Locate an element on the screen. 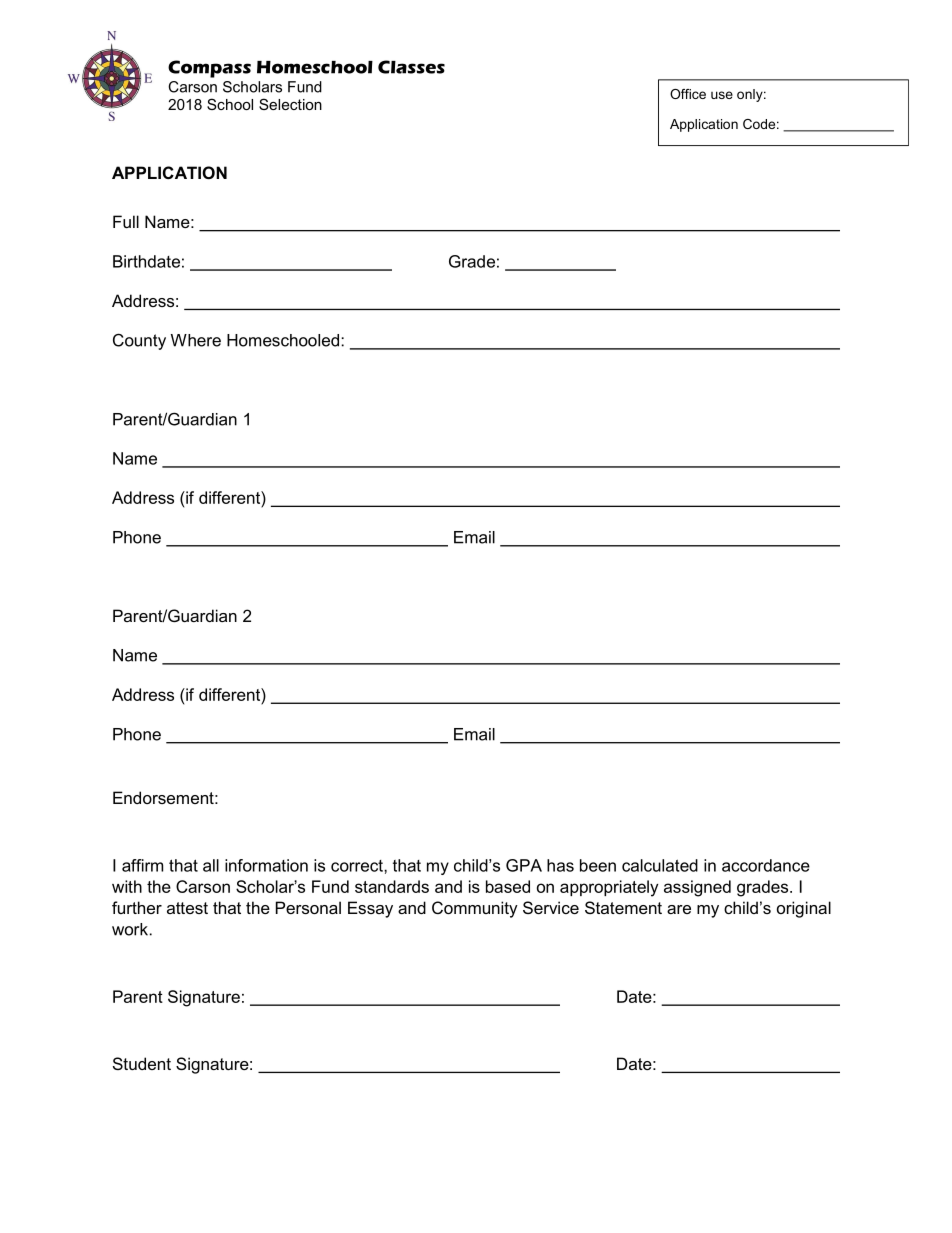 This screenshot has width=952, height=1233. all is located at coordinates (211, 865).
